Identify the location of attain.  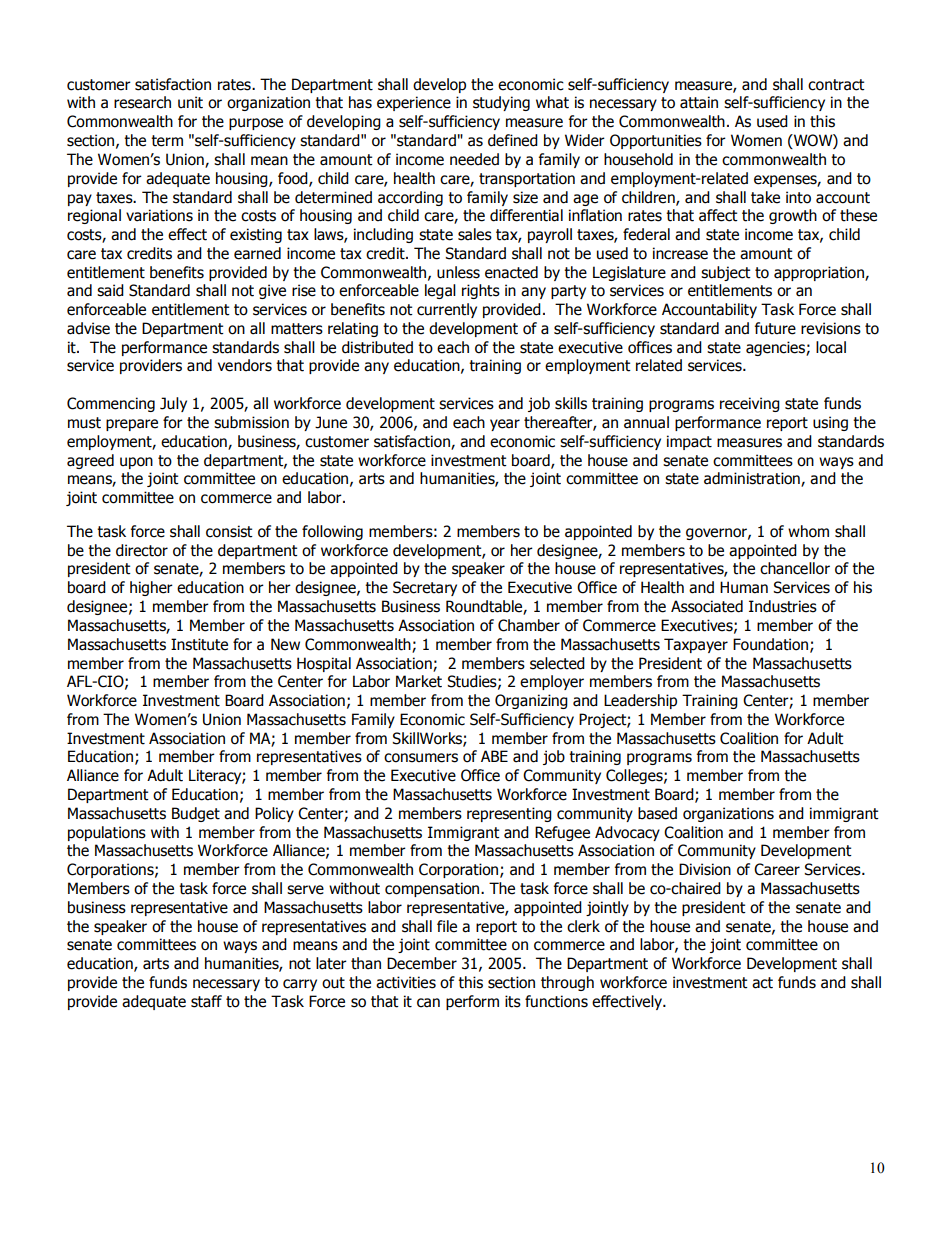
(699, 102).
